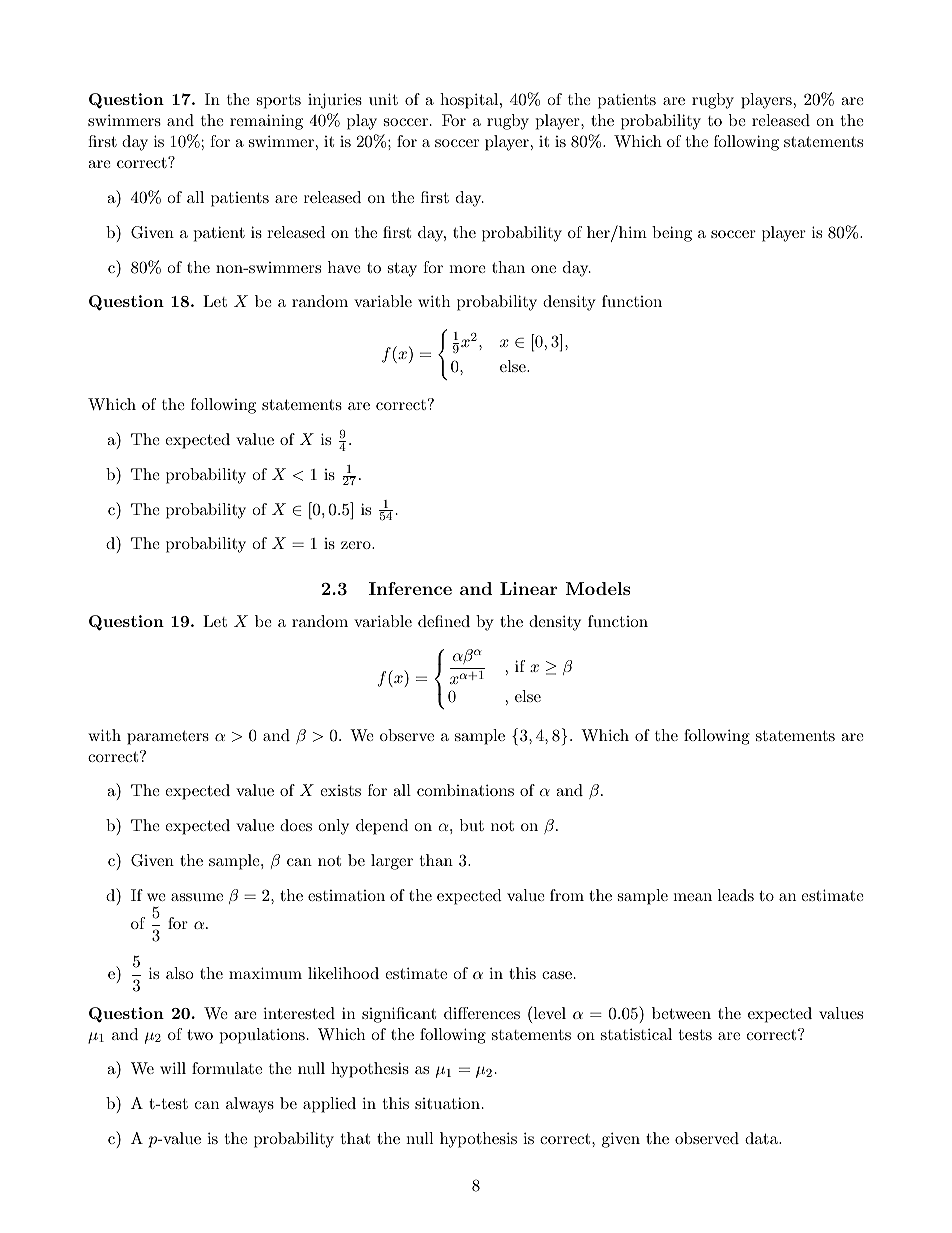 This screenshot has height=1233, width=952. Describe the element at coordinates (736, 895) in the screenshot. I see `leads` at that location.
